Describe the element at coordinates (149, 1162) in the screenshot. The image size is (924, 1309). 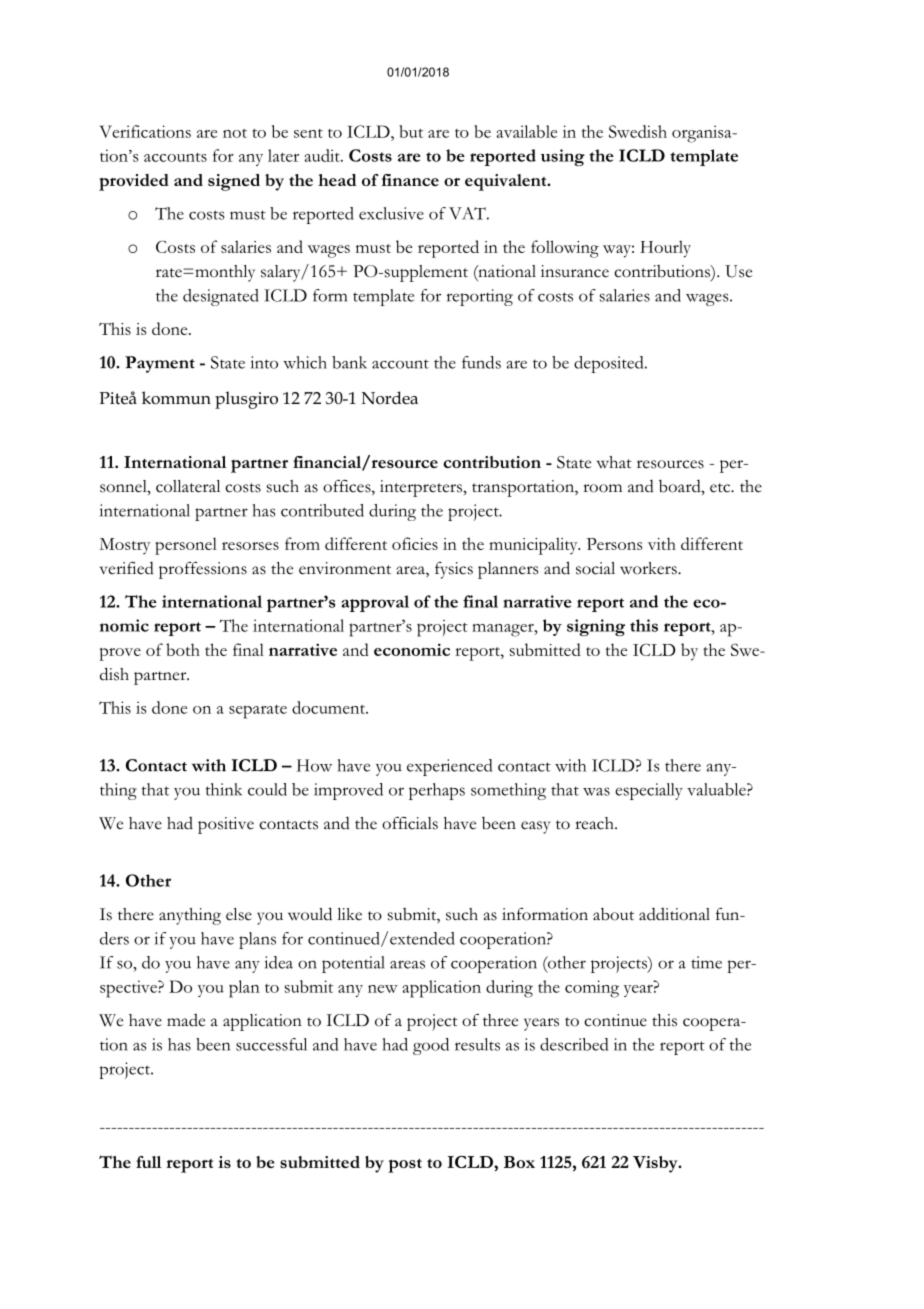
I see `full` at that location.
